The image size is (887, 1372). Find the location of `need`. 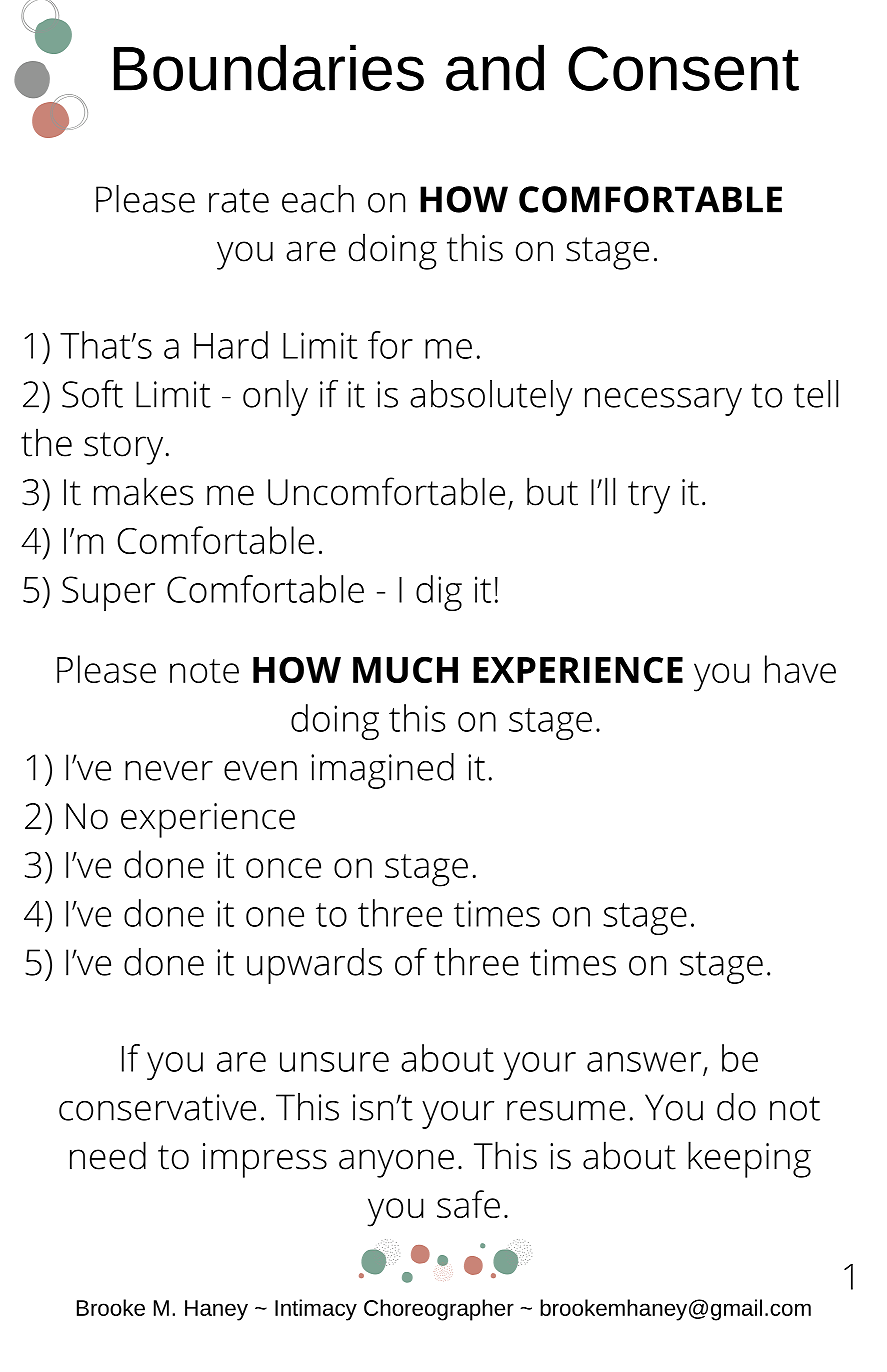

need is located at coordinates (108, 1155).
